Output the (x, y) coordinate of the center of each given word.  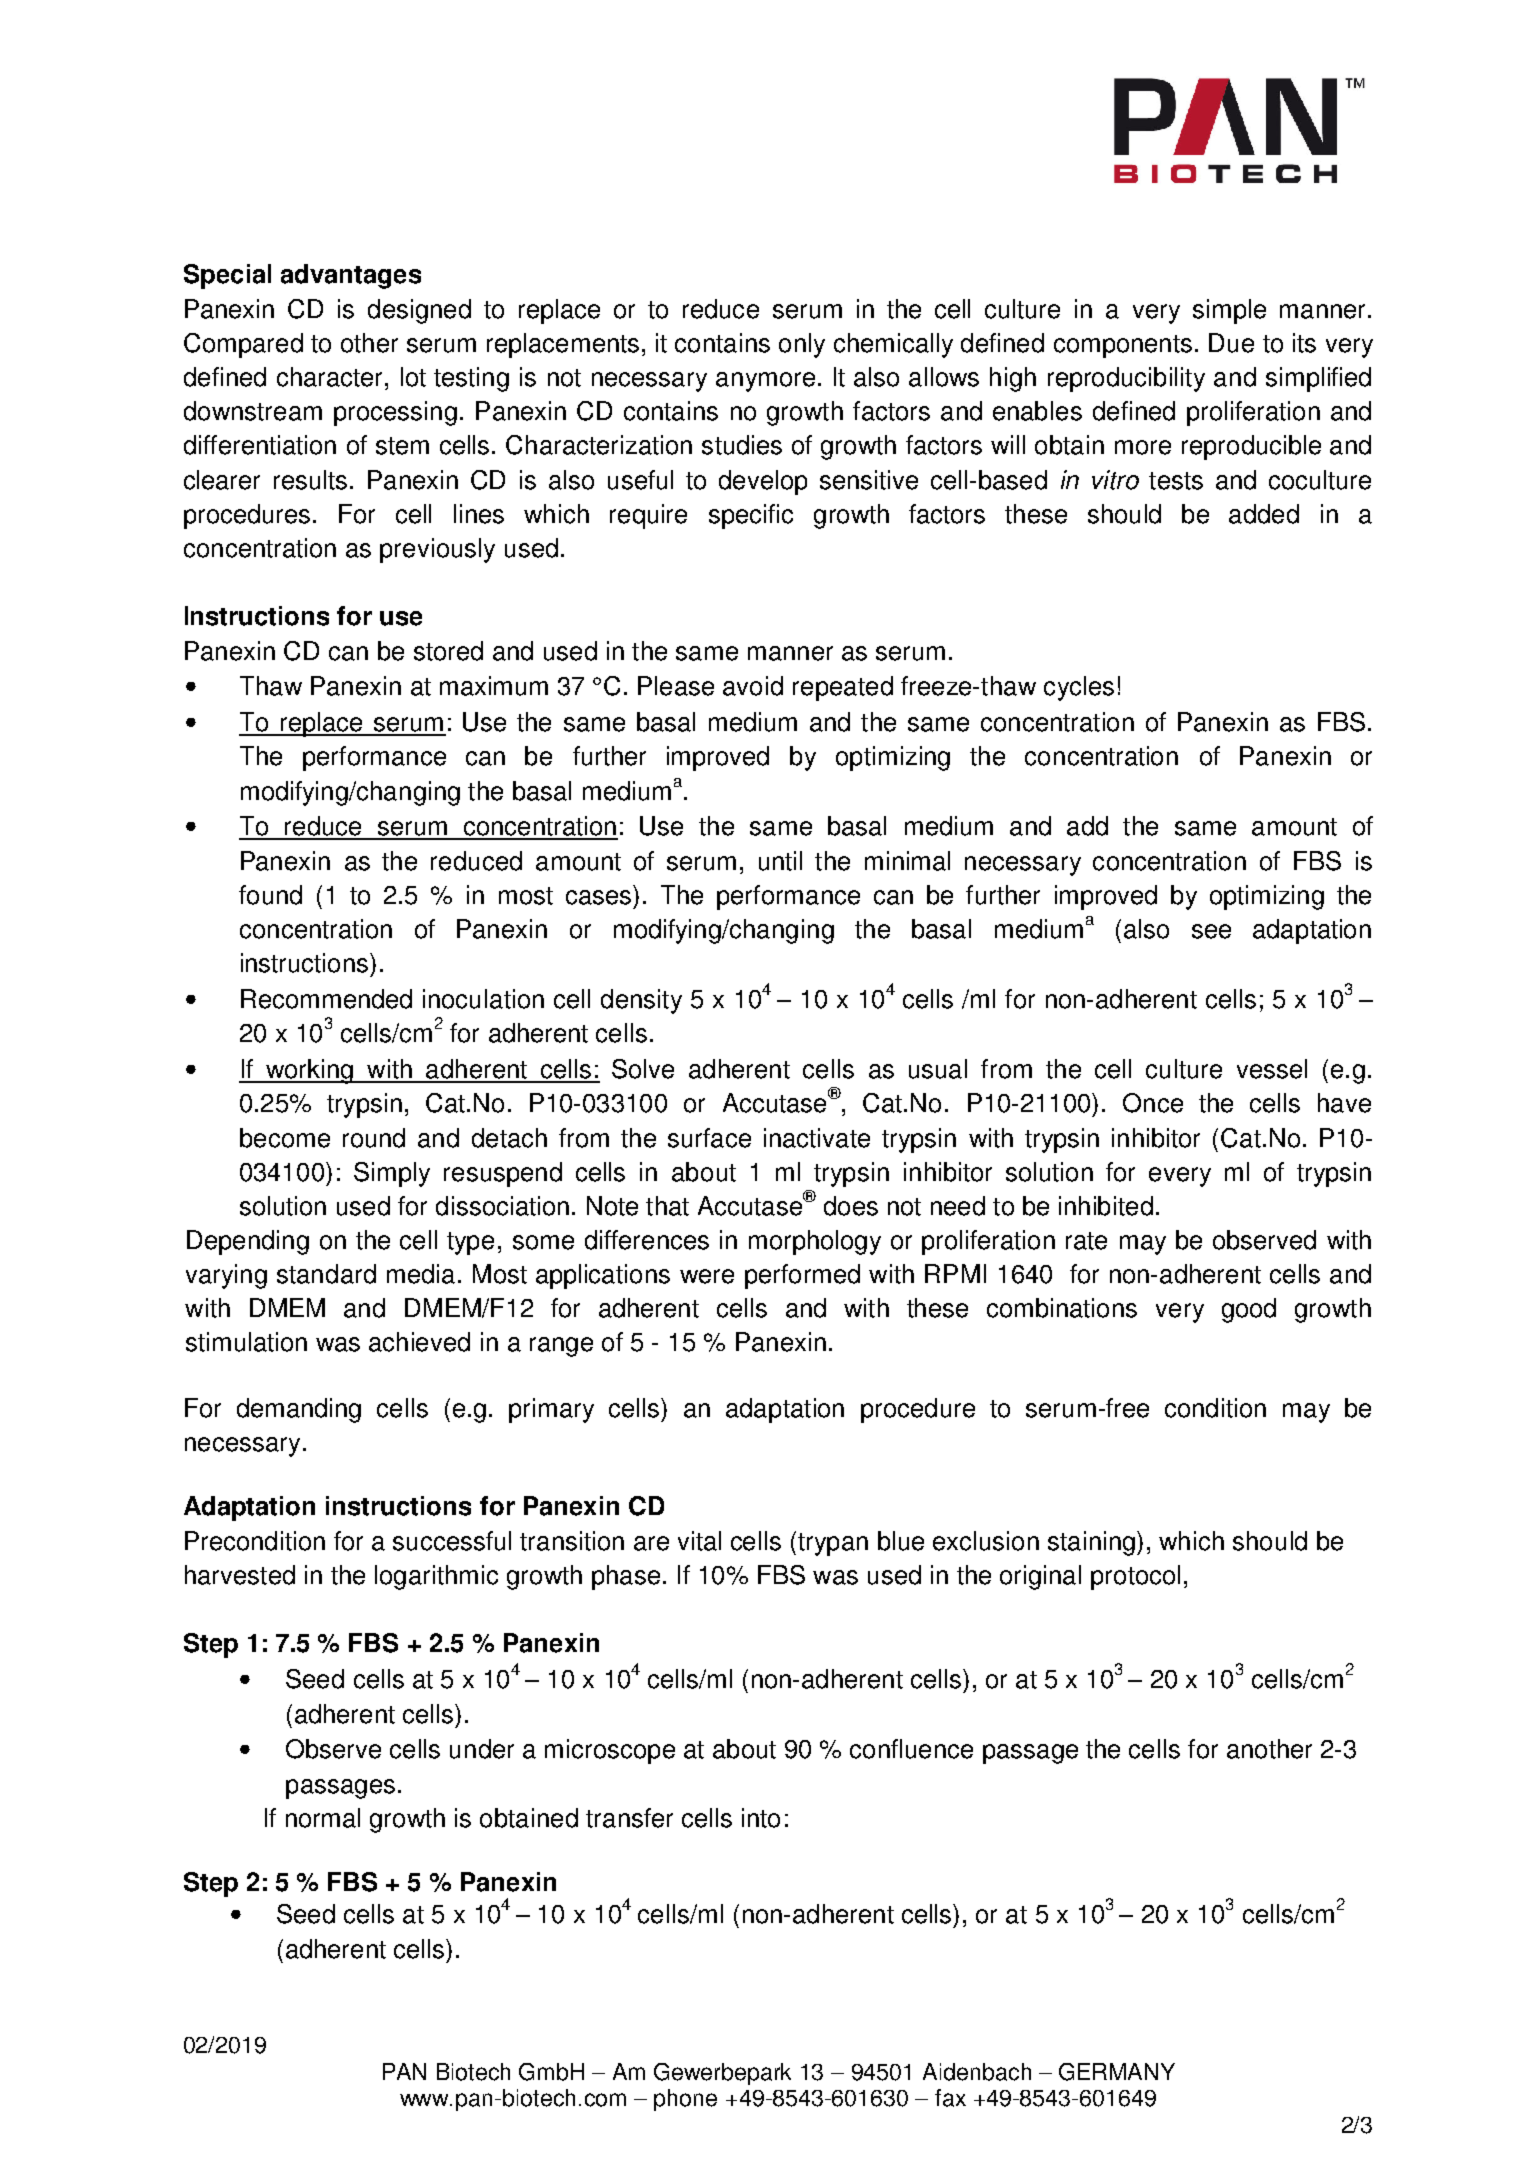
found (270, 895)
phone (685, 2100)
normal (323, 1818)
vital (699, 1541)
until (780, 861)
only (802, 345)
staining (1091, 1543)
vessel (1272, 1069)
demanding (299, 1410)
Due (1231, 343)
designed (419, 311)
